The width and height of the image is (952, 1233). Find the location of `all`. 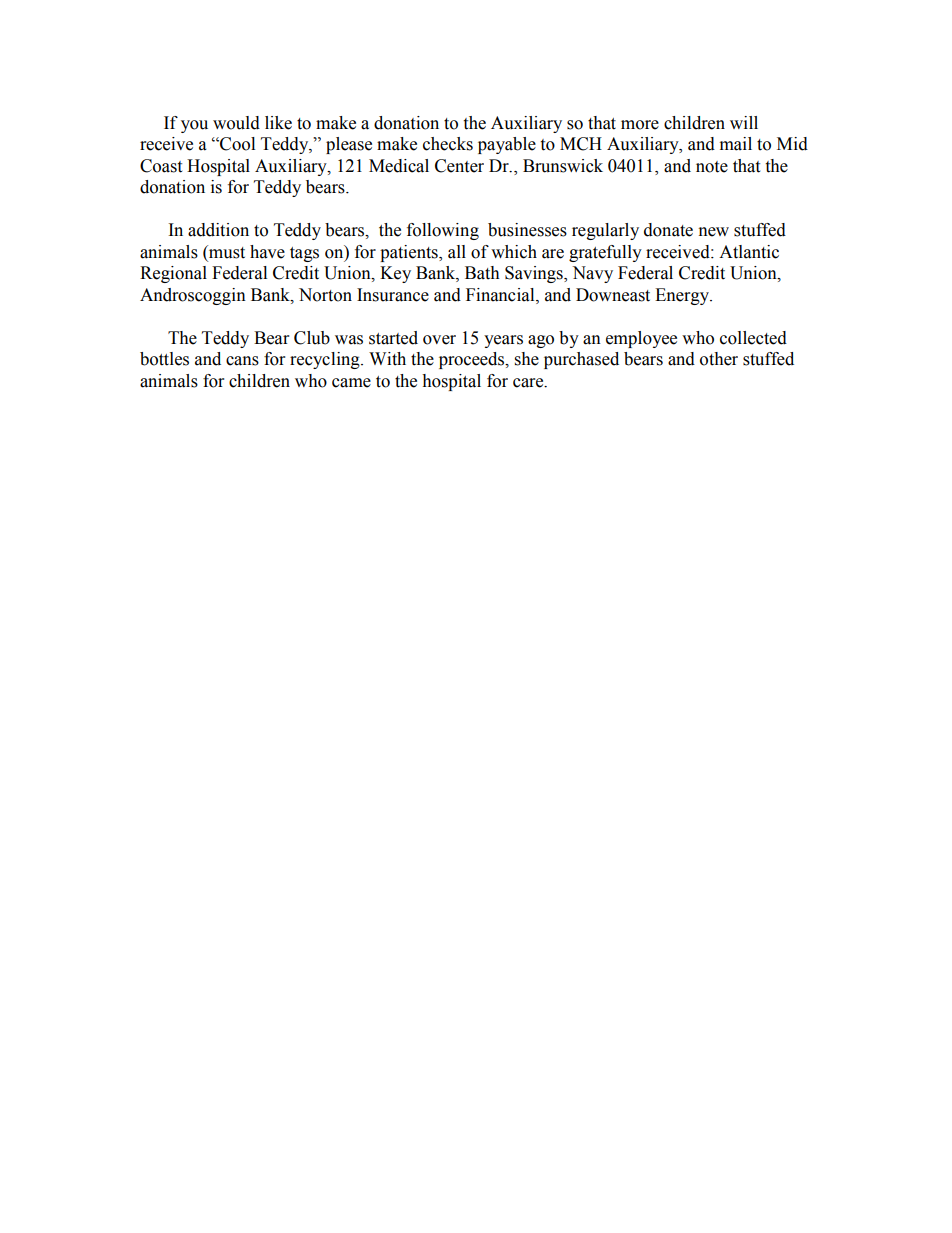

all is located at coordinates (457, 252).
